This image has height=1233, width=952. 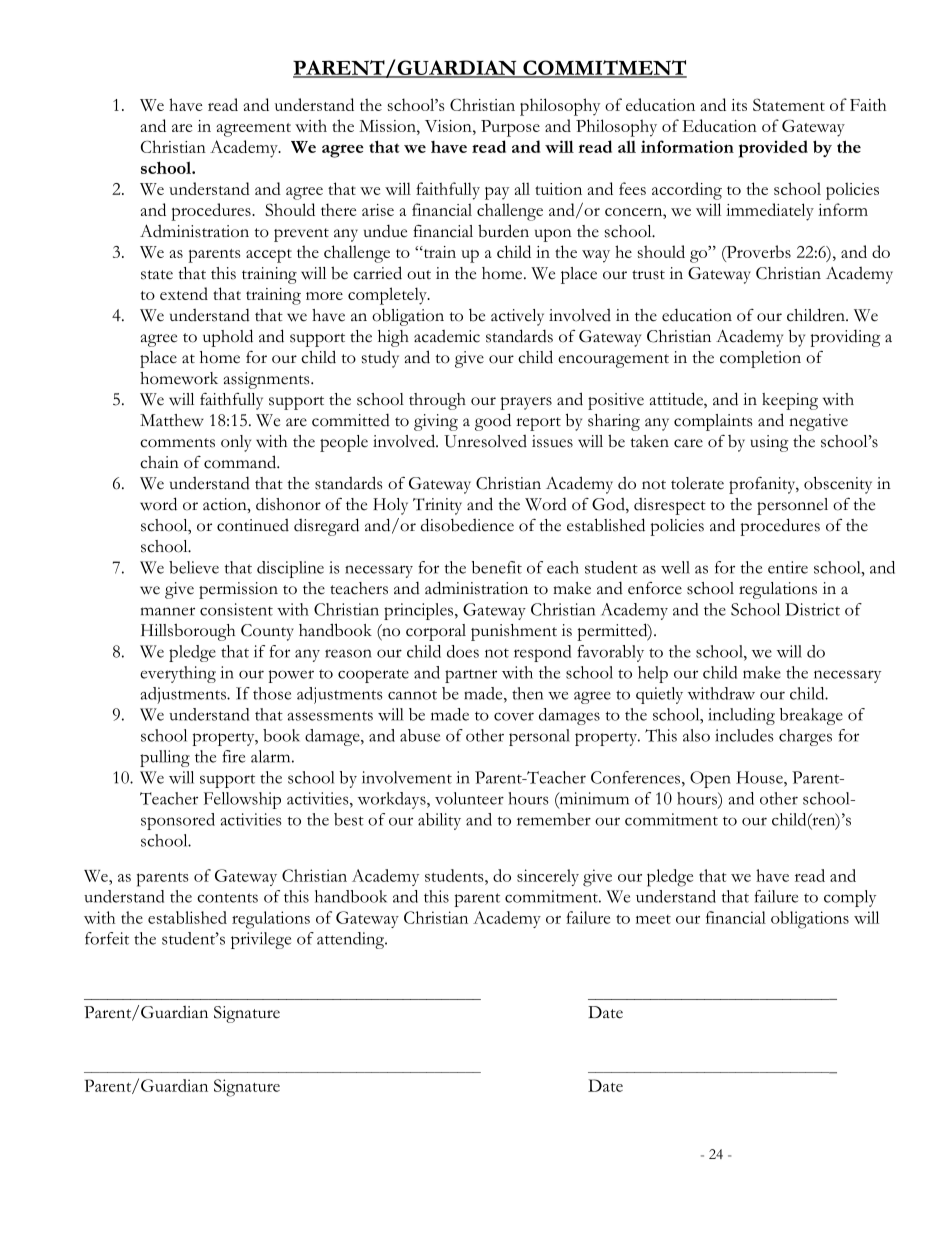 What do you see at coordinates (850, 898) in the image?
I see `comply` at bounding box center [850, 898].
